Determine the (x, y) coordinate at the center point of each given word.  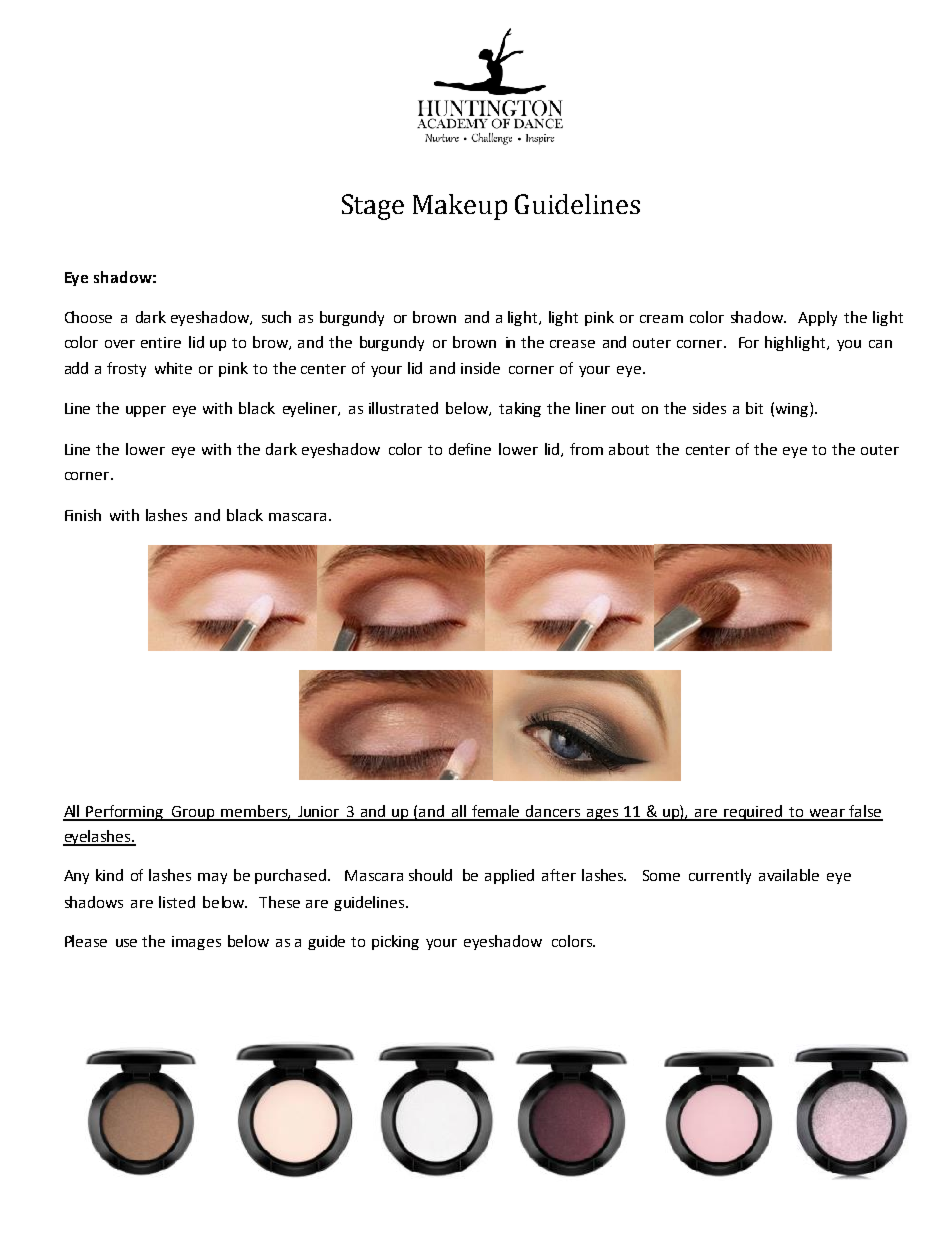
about (629, 449)
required (754, 813)
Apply (817, 318)
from (586, 449)
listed (177, 902)
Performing (125, 813)
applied (509, 876)
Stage (373, 207)
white (173, 368)
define (470, 449)
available (789, 875)
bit (754, 408)
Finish (83, 515)
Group (193, 813)
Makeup (460, 207)
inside (480, 368)
